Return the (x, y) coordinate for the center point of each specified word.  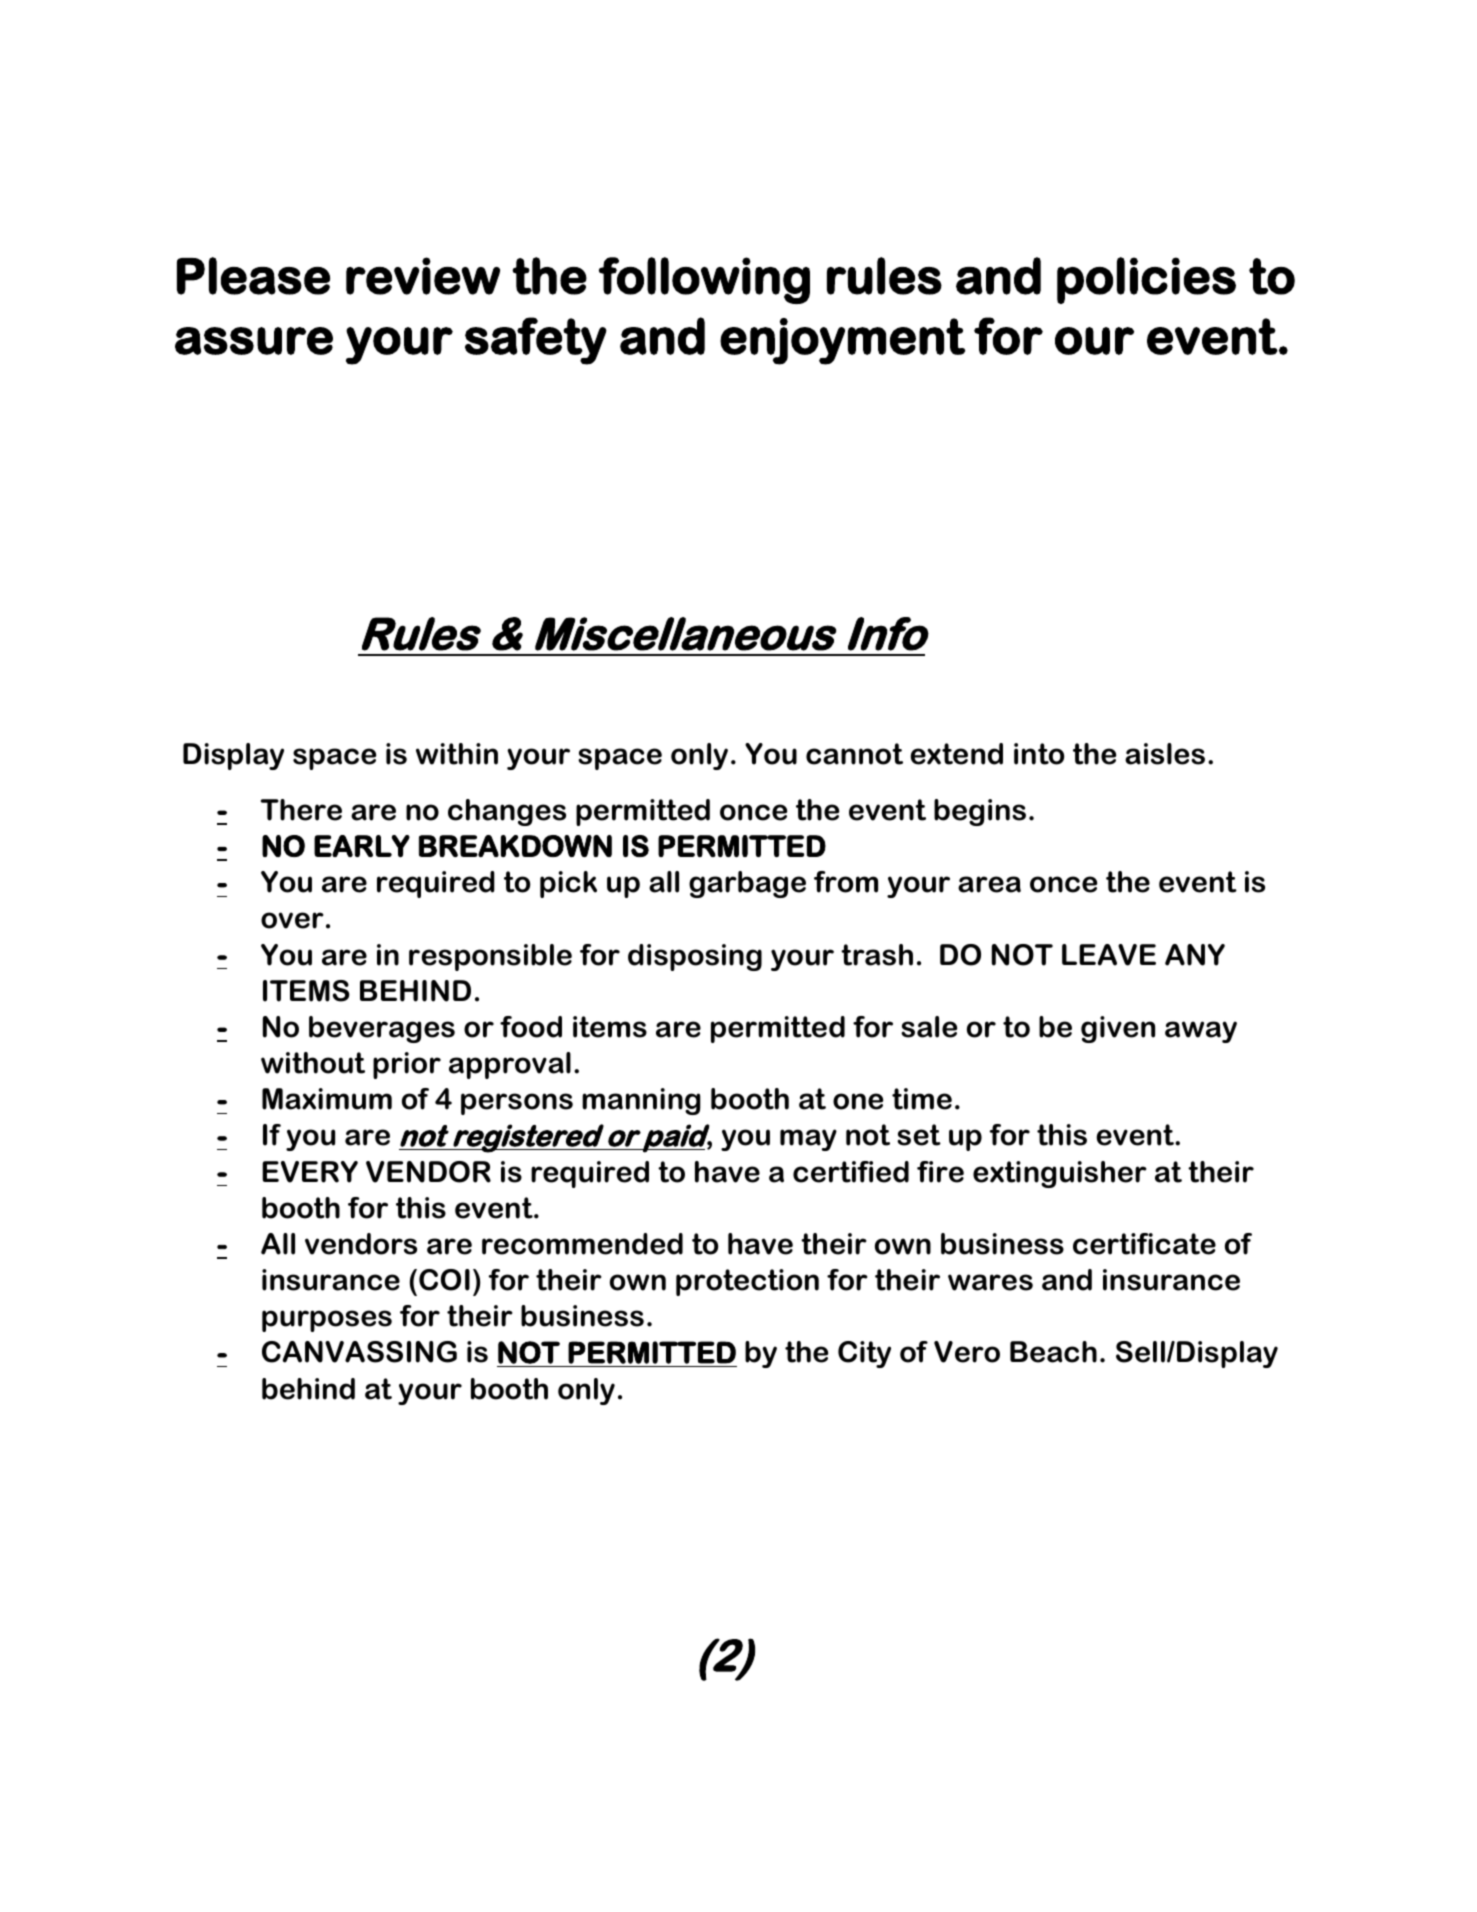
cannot (854, 754)
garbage (747, 884)
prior (407, 1065)
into (1039, 754)
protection (747, 1282)
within (457, 754)
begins (980, 812)
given (1118, 1029)
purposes (327, 1321)
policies (1146, 280)
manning (641, 1101)
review (423, 276)
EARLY (362, 846)
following (704, 280)
